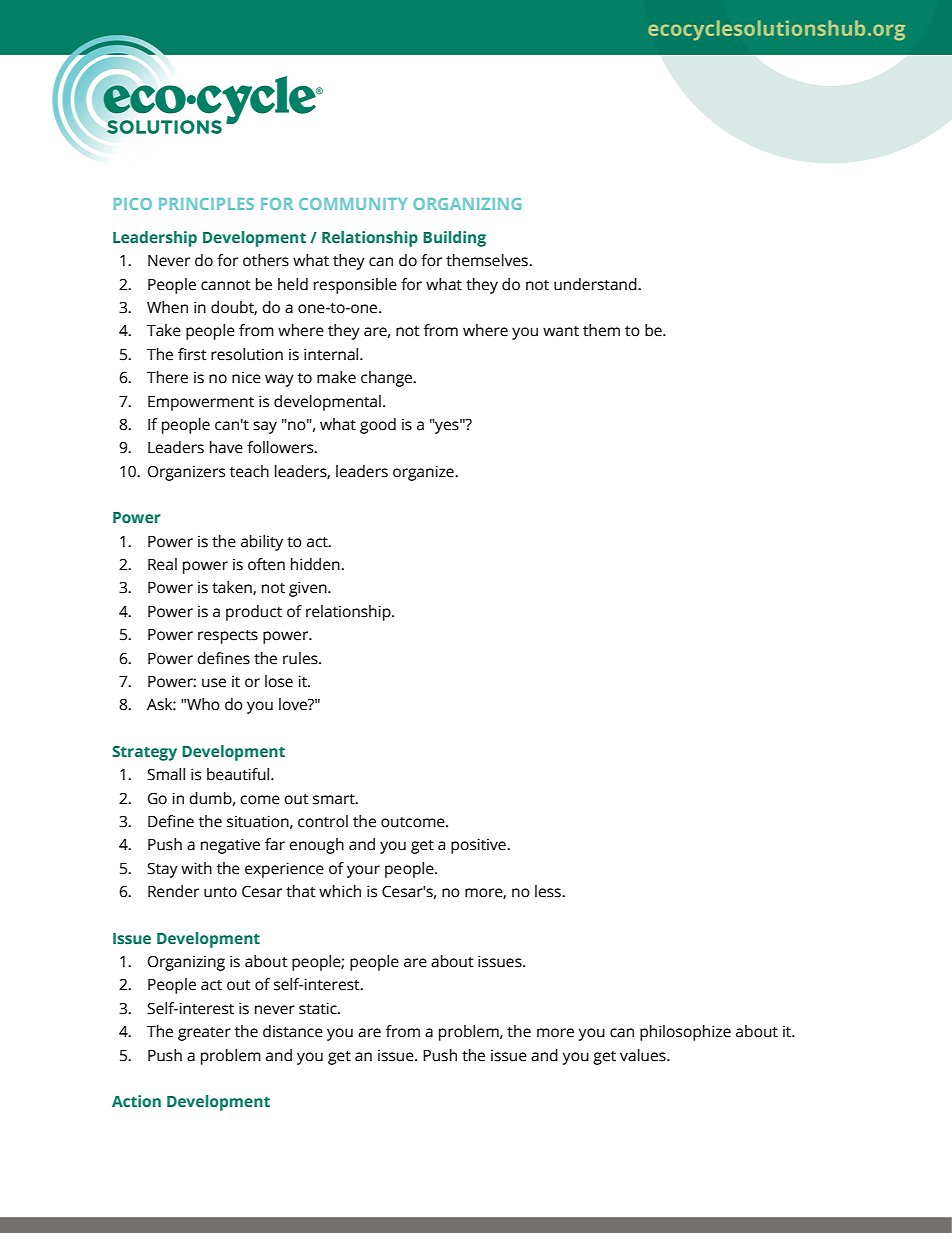  Describe the element at coordinates (204, 1034) in the screenshot. I see `greater` at that location.
